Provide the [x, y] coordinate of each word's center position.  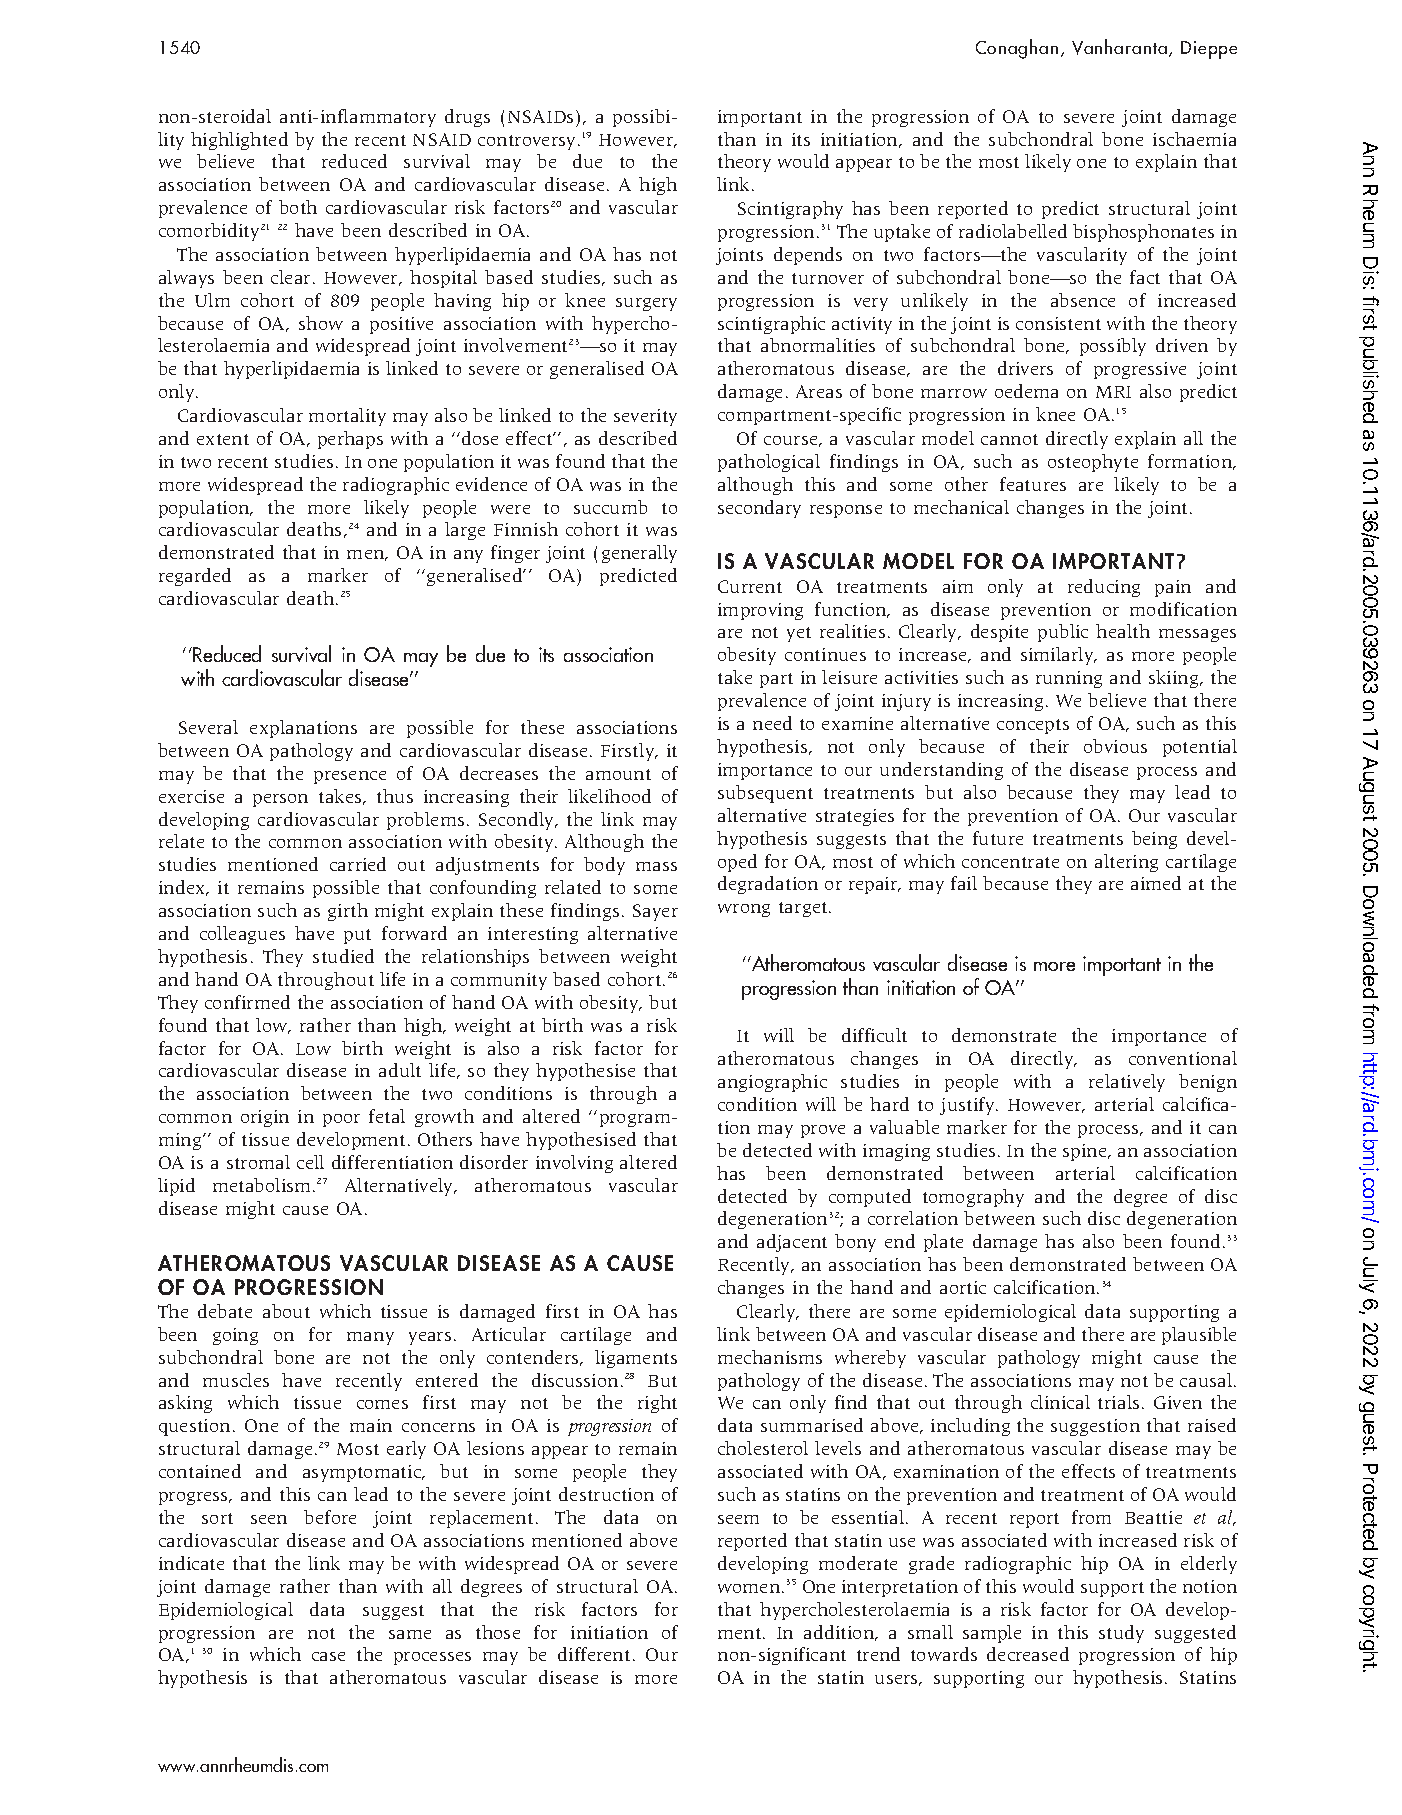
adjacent [792, 1243]
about [286, 1311]
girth [348, 912]
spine [1086, 1152]
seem [738, 1519]
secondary [759, 509]
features [1033, 484]
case [328, 1656]
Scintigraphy [790, 210]
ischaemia [1194, 139]
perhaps [350, 440]
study [1121, 1634]
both [298, 207]
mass [656, 866]
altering [1126, 863]
